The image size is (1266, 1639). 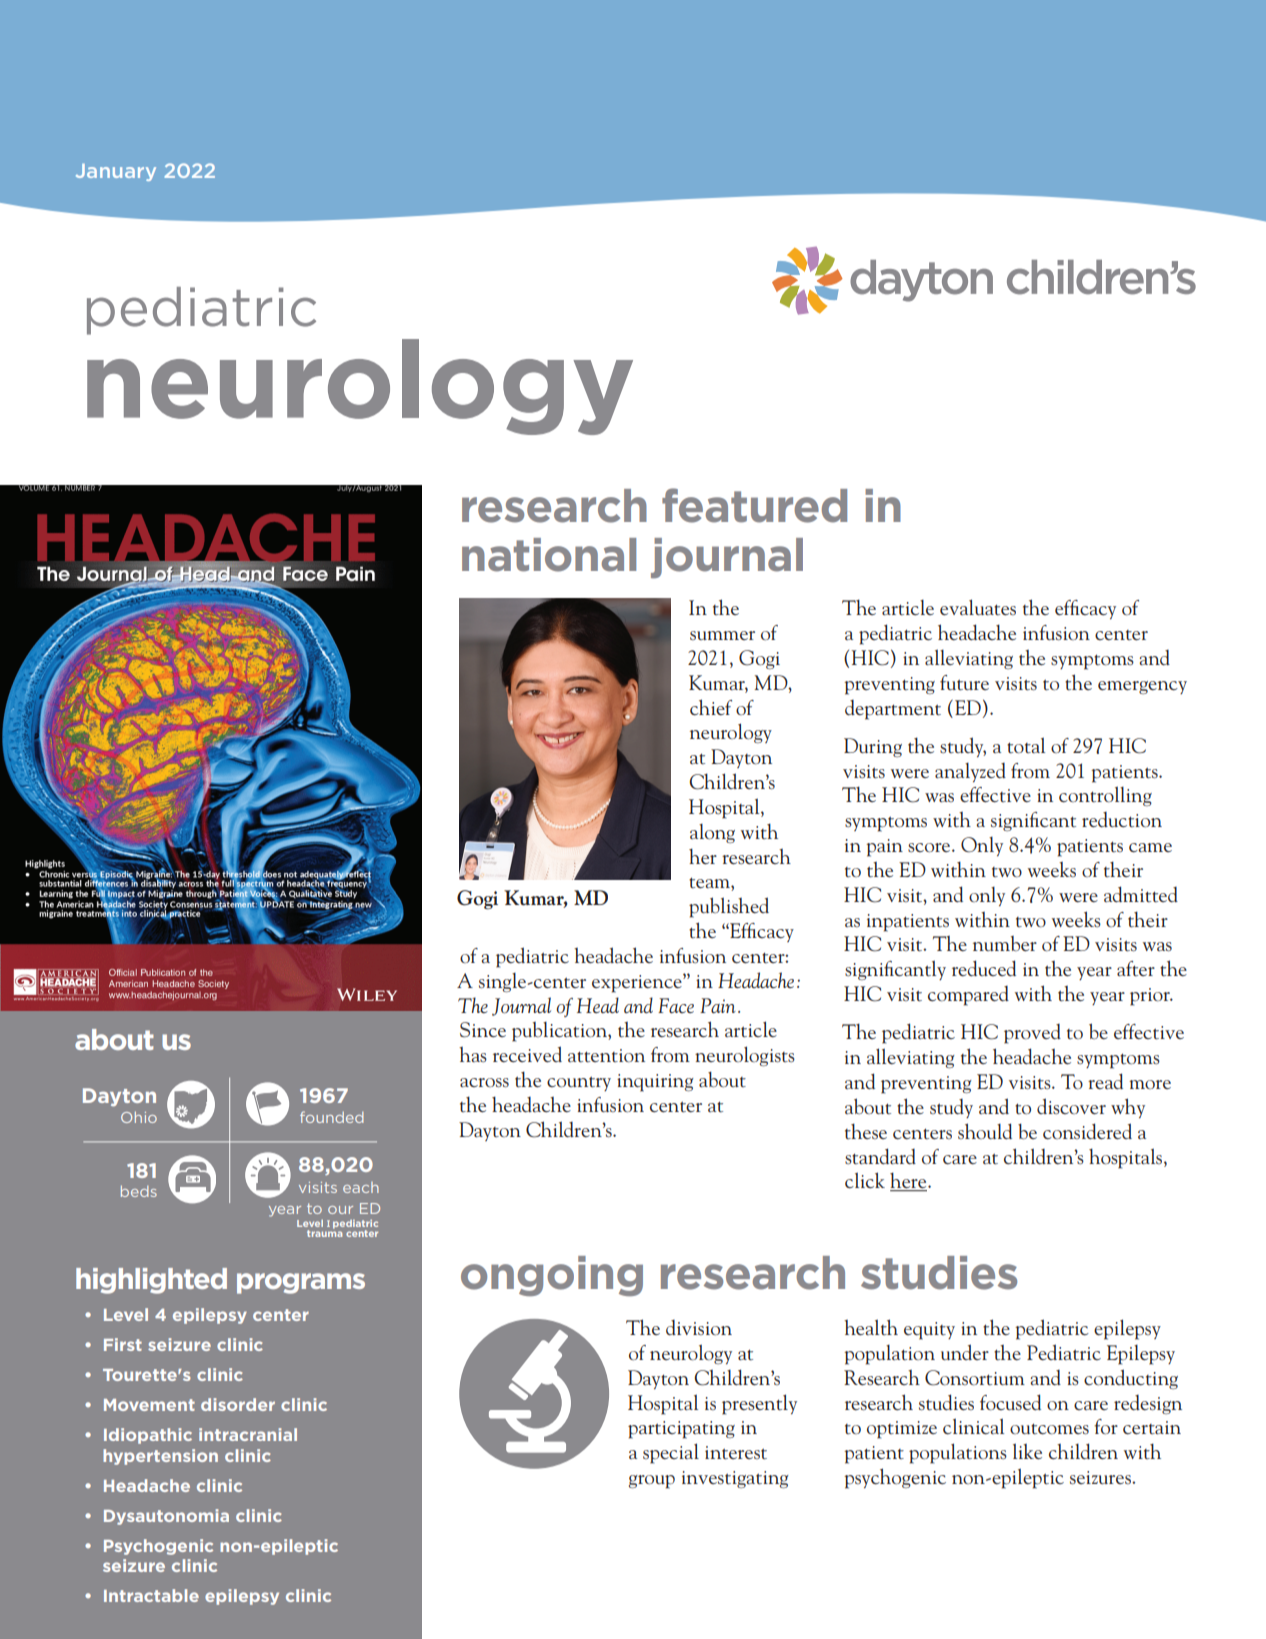 I want to click on evaluates, so click(x=978, y=607).
